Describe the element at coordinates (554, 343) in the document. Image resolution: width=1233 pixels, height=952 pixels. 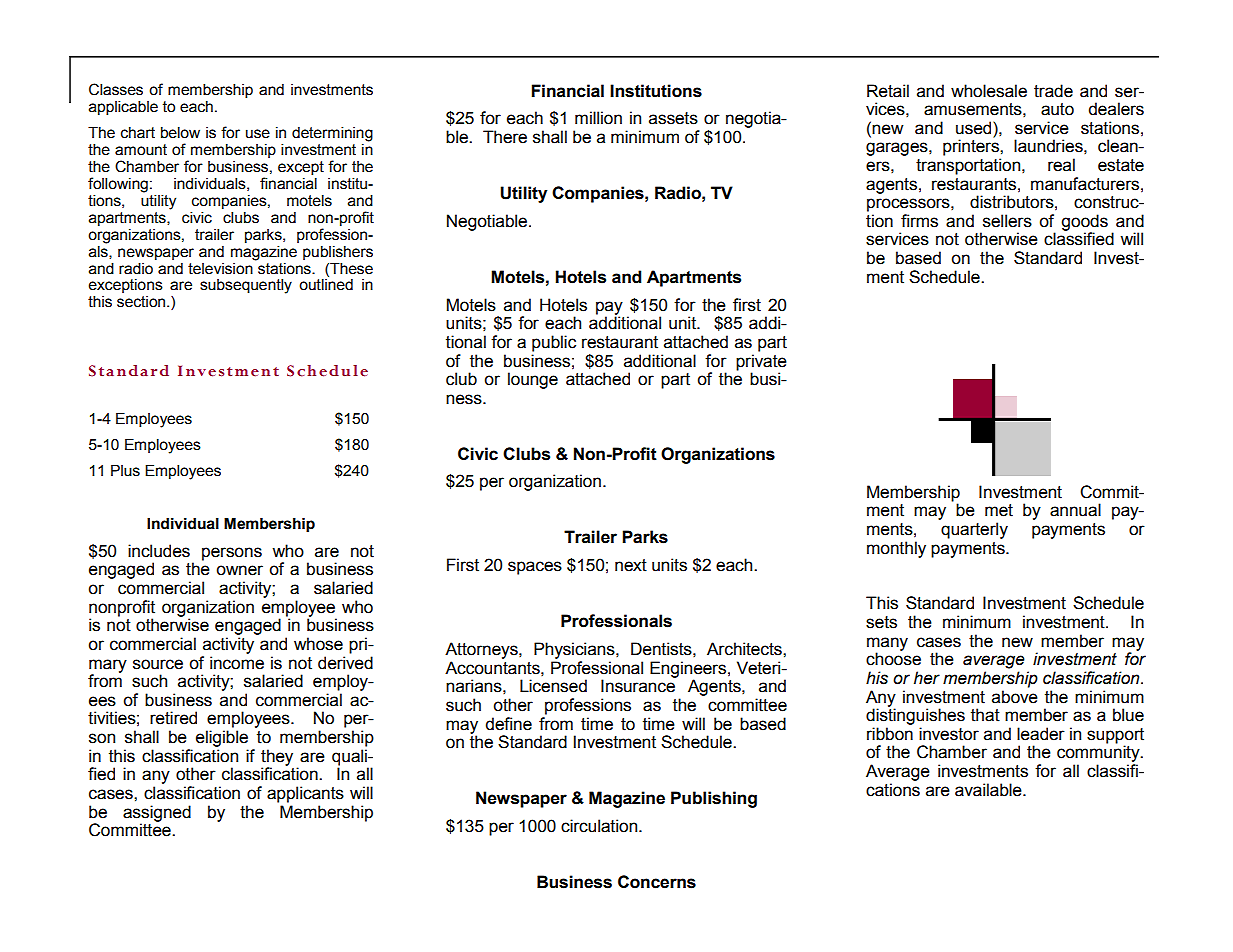
I see `public` at that location.
